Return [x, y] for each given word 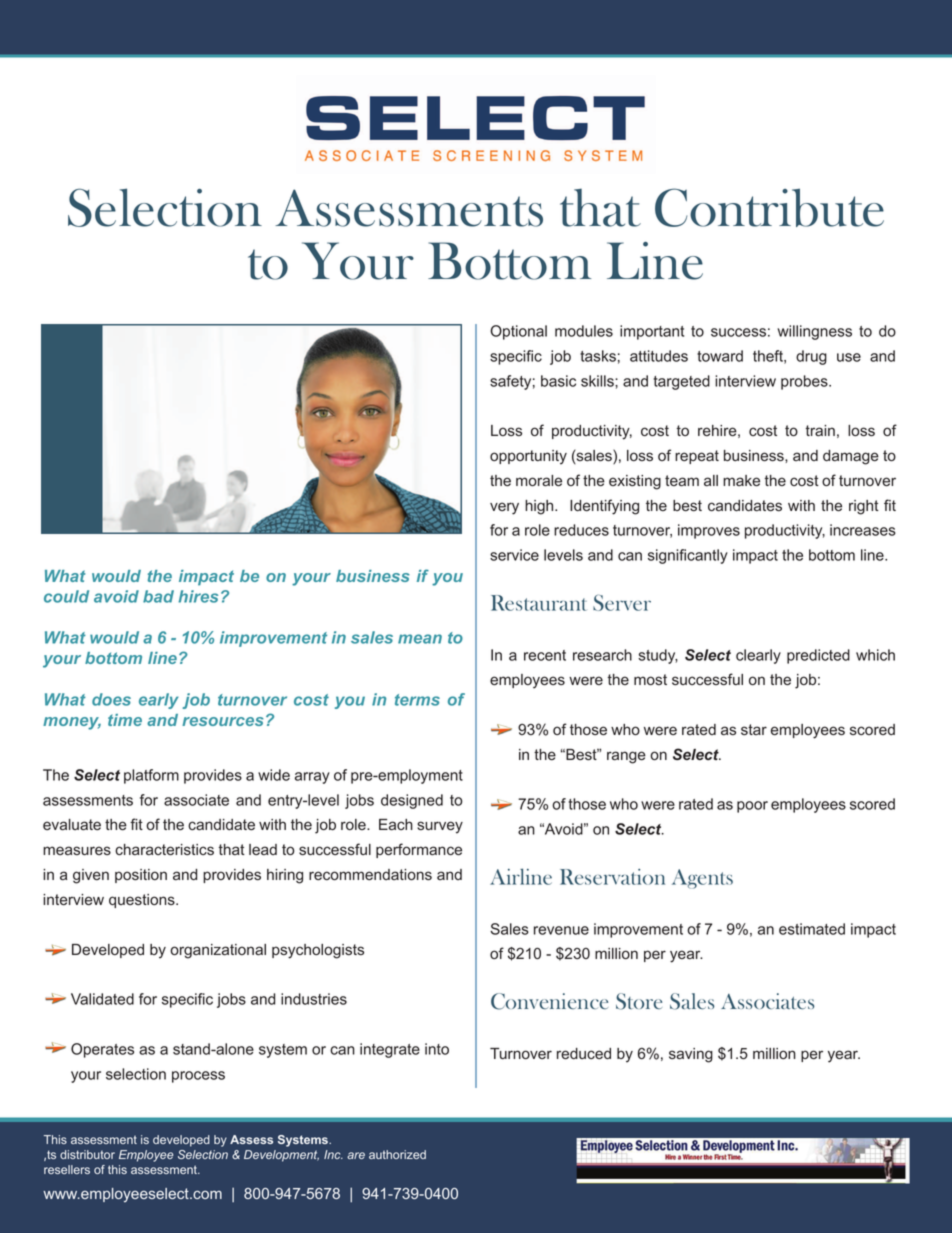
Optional [518, 332]
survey [440, 827]
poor [752, 807]
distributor [87, 1154]
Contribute [769, 207]
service [514, 555]
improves [709, 531]
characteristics [164, 850]
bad [158, 596]
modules [584, 331]
